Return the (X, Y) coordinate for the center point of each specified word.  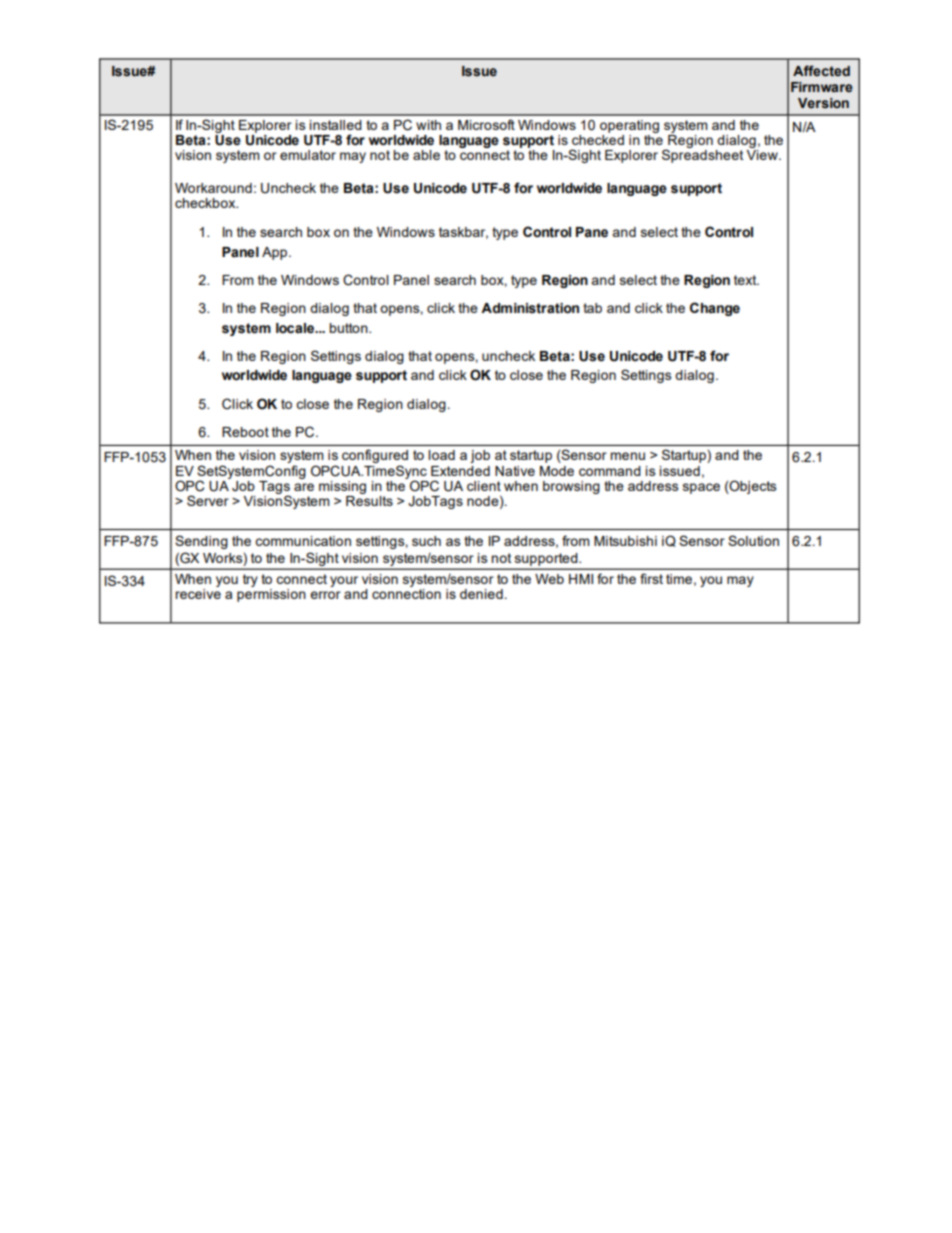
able (426, 155)
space (701, 488)
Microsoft (486, 124)
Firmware (822, 87)
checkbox (206, 203)
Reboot (245, 432)
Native (515, 471)
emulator (308, 155)
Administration (530, 308)
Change (715, 309)
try (250, 580)
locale (296, 328)
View (763, 155)
